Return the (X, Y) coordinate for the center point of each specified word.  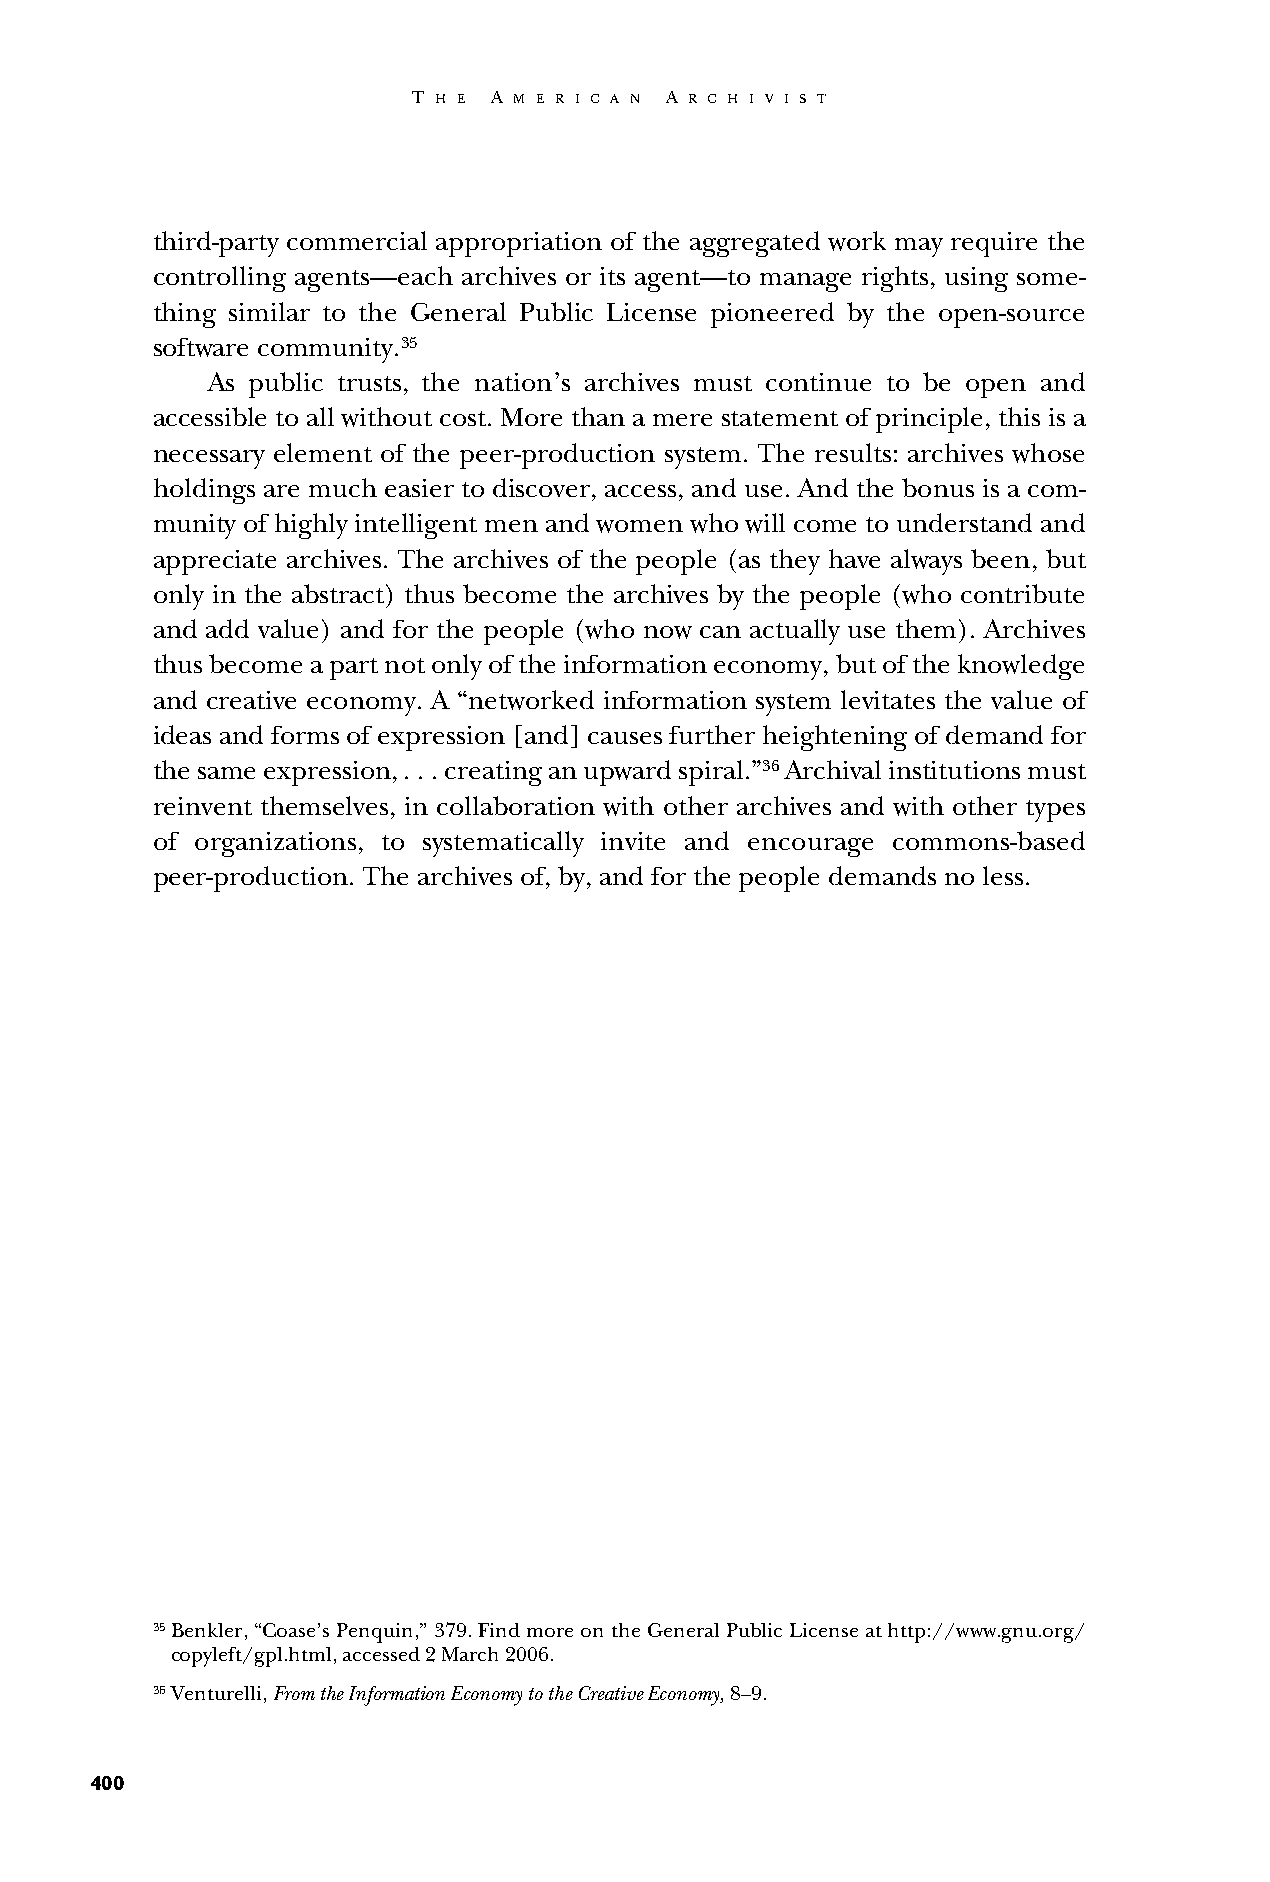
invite (633, 841)
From (294, 1693)
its (612, 276)
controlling (220, 279)
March (470, 1654)
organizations (275, 844)
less (1003, 875)
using (976, 279)
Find (499, 1630)
